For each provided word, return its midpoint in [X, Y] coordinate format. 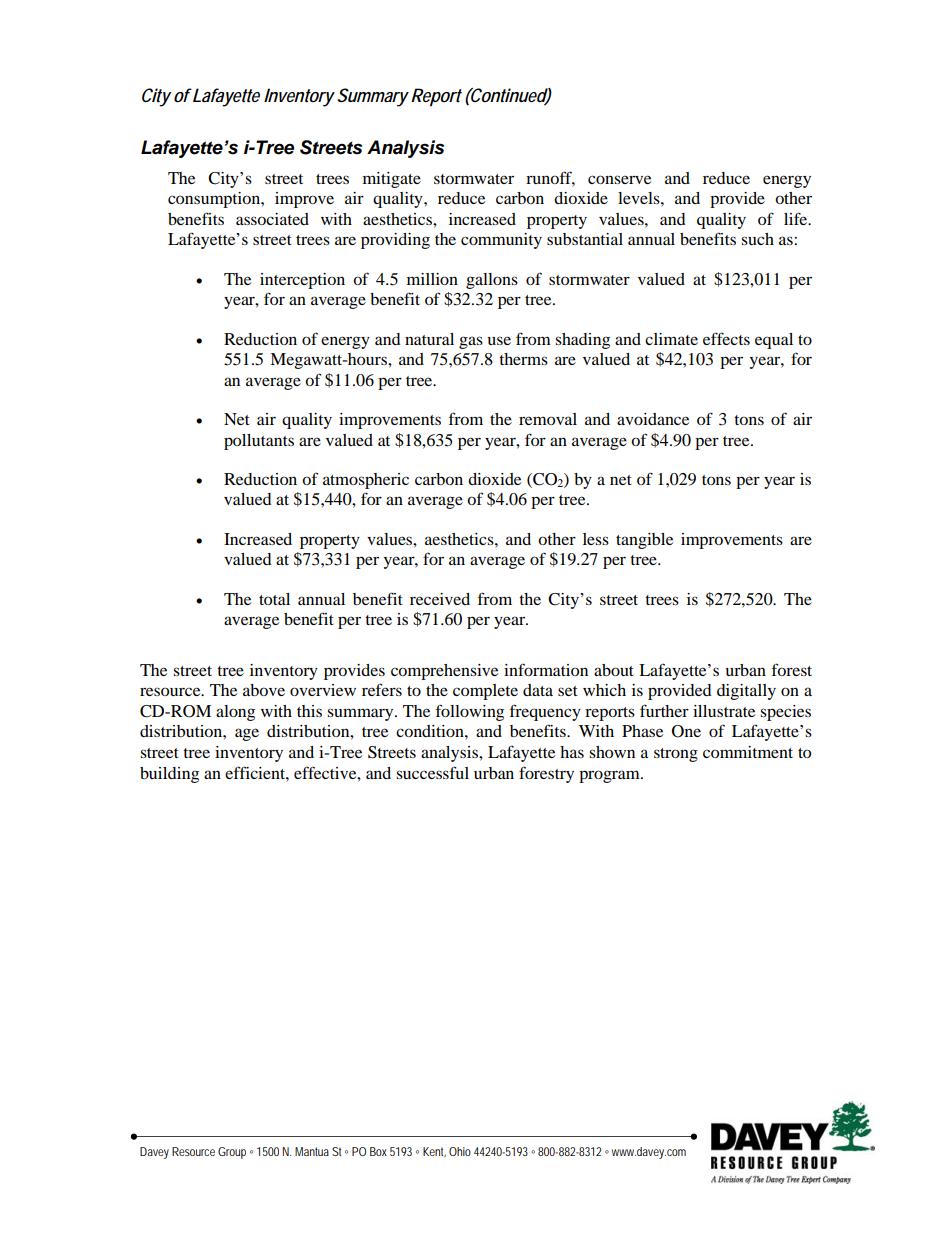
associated [272, 219]
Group [232, 1153]
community [501, 241]
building [169, 775]
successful [432, 772]
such [757, 239]
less [596, 539]
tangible [644, 541]
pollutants [259, 442]
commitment [748, 752]
